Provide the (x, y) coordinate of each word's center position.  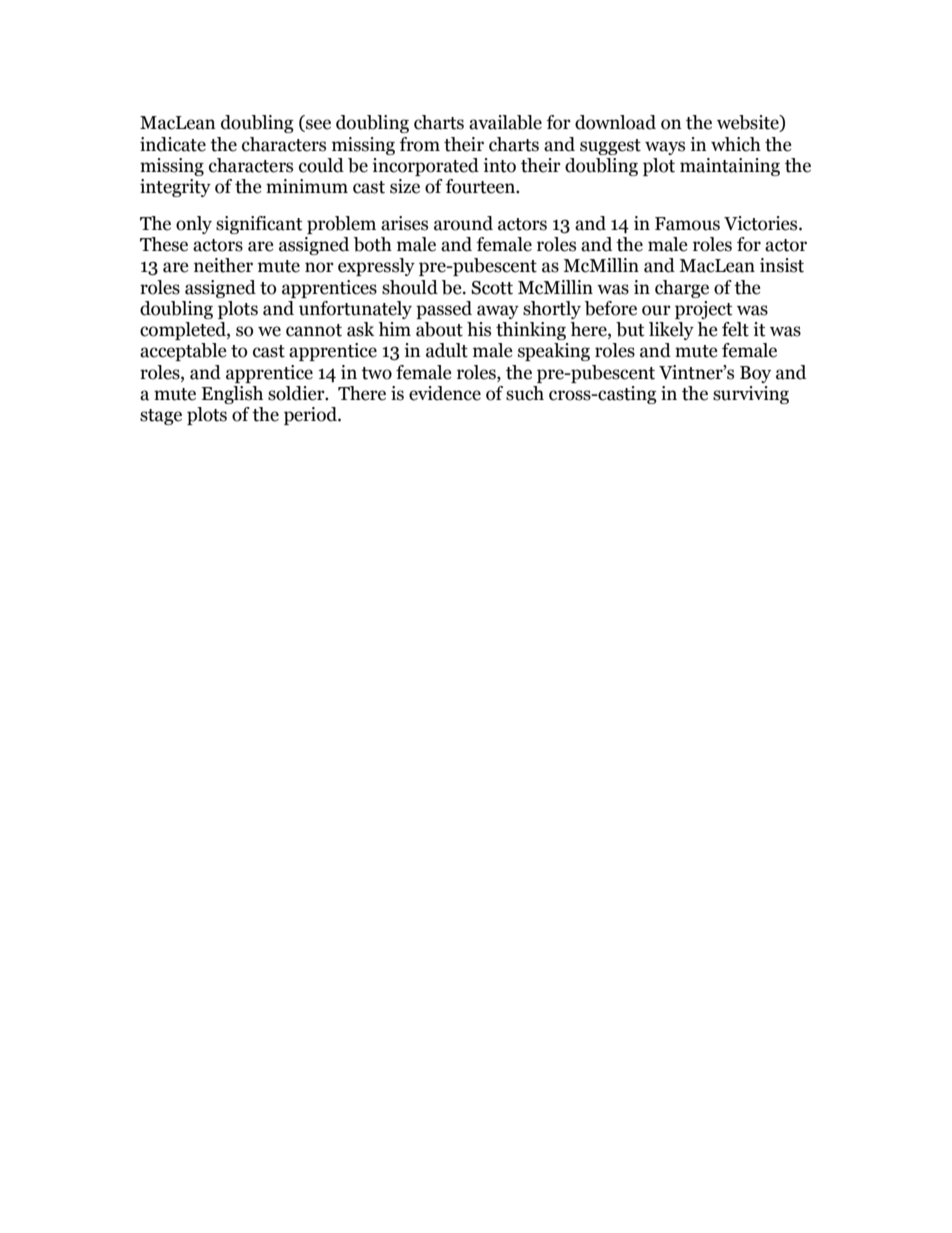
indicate (173, 144)
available (505, 122)
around (463, 223)
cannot (314, 330)
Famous (687, 224)
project (704, 310)
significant (259, 225)
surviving (751, 395)
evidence (445, 393)
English (232, 395)
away (498, 312)
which (736, 144)
